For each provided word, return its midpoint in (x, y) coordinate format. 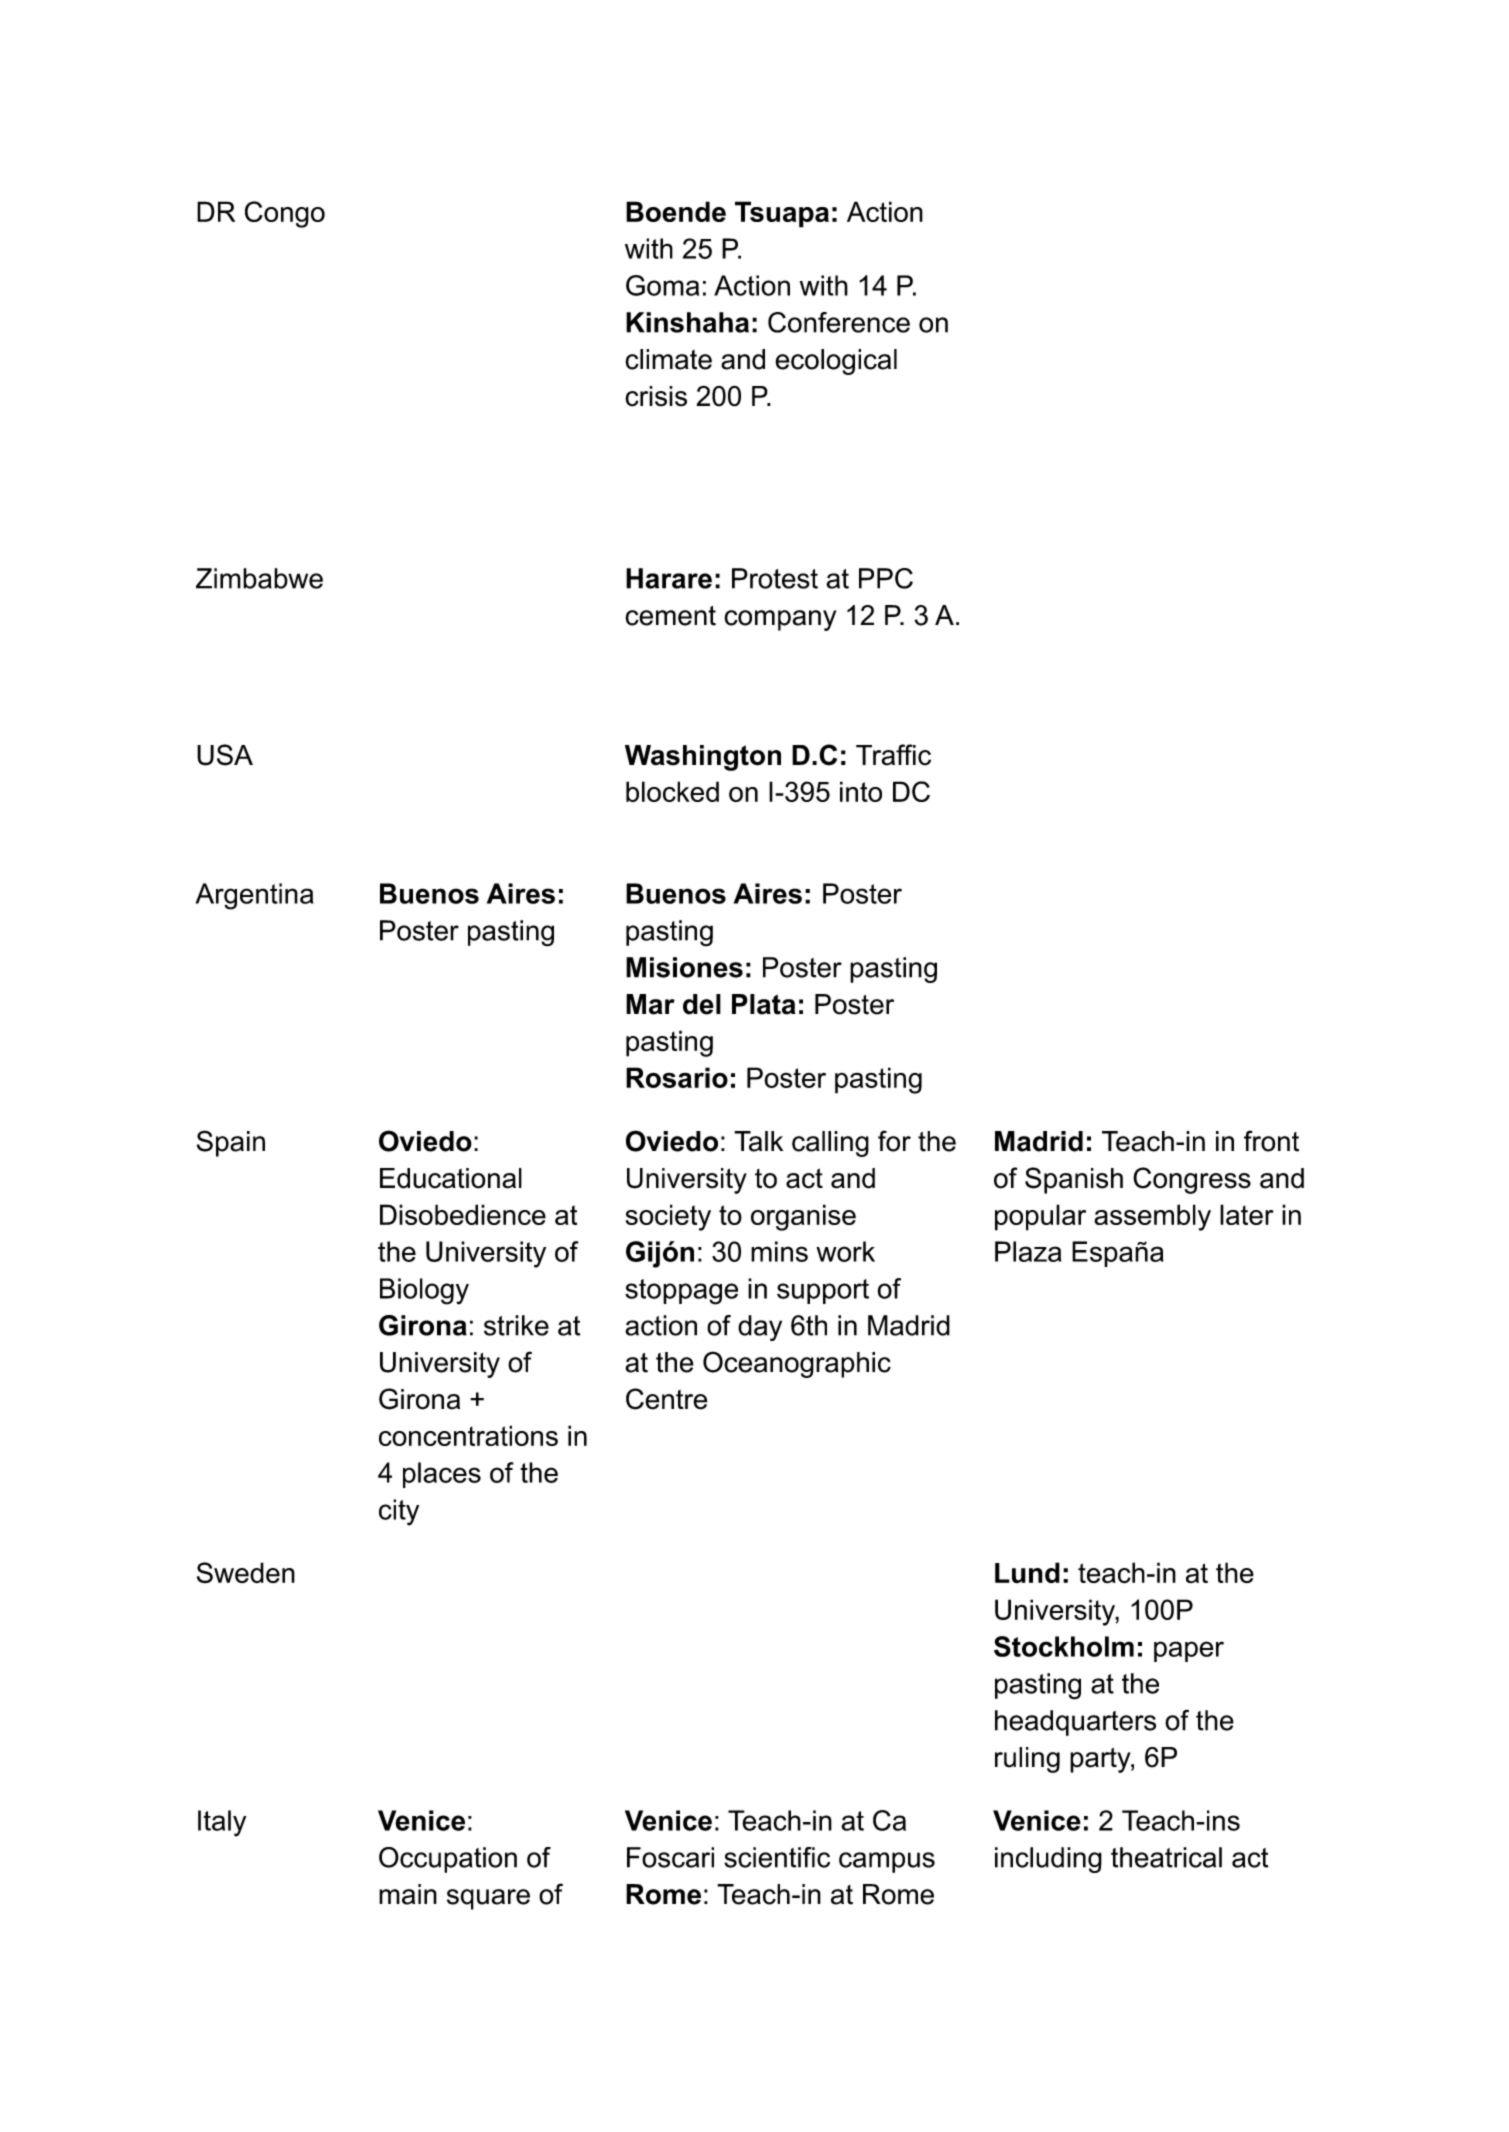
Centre (667, 1399)
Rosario (677, 1077)
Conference (839, 322)
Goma (662, 285)
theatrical (1166, 1857)
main (408, 1894)
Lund (1027, 1572)
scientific (777, 1857)
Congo (285, 214)
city (399, 1512)
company (780, 620)
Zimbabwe (259, 578)
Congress (1192, 1180)
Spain (231, 1143)
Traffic (893, 755)
